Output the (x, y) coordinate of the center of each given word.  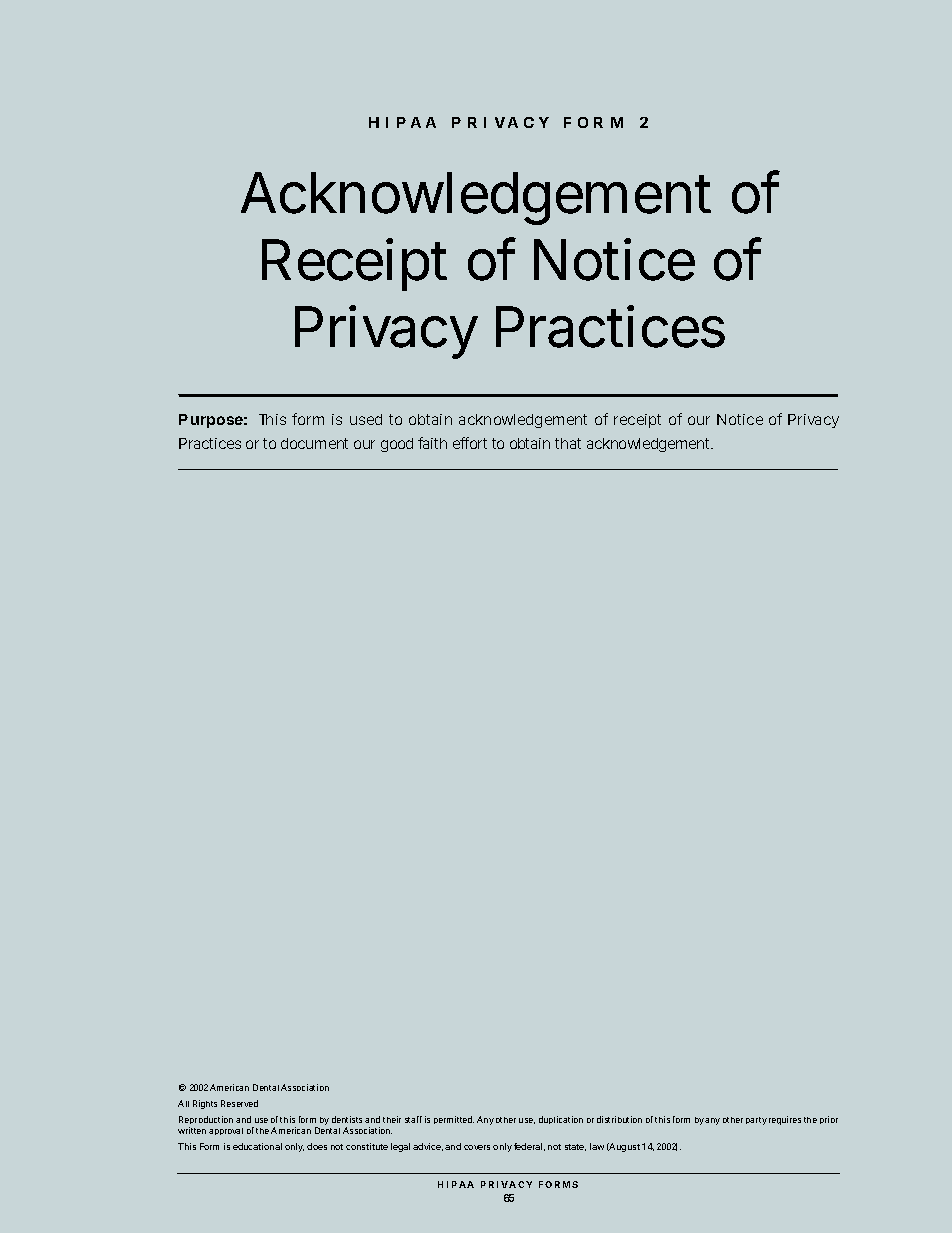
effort (470, 443)
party (756, 1121)
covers (477, 1147)
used (366, 419)
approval (226, 1131)
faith (432, 443)
